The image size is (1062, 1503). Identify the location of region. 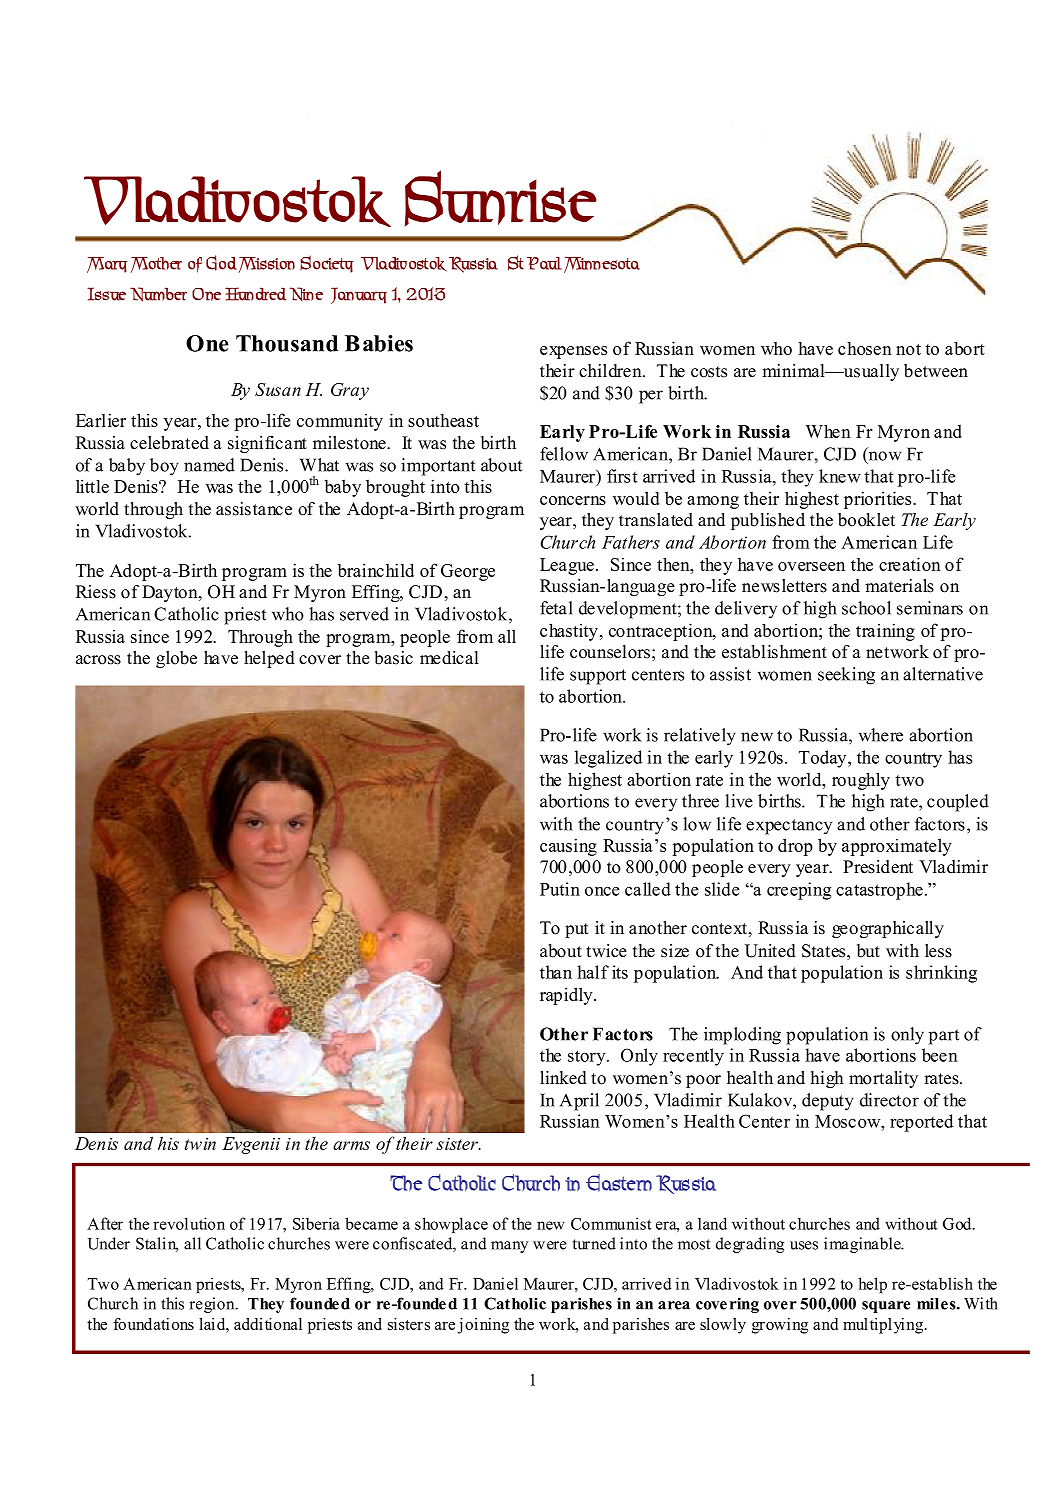
(213, 1305).
